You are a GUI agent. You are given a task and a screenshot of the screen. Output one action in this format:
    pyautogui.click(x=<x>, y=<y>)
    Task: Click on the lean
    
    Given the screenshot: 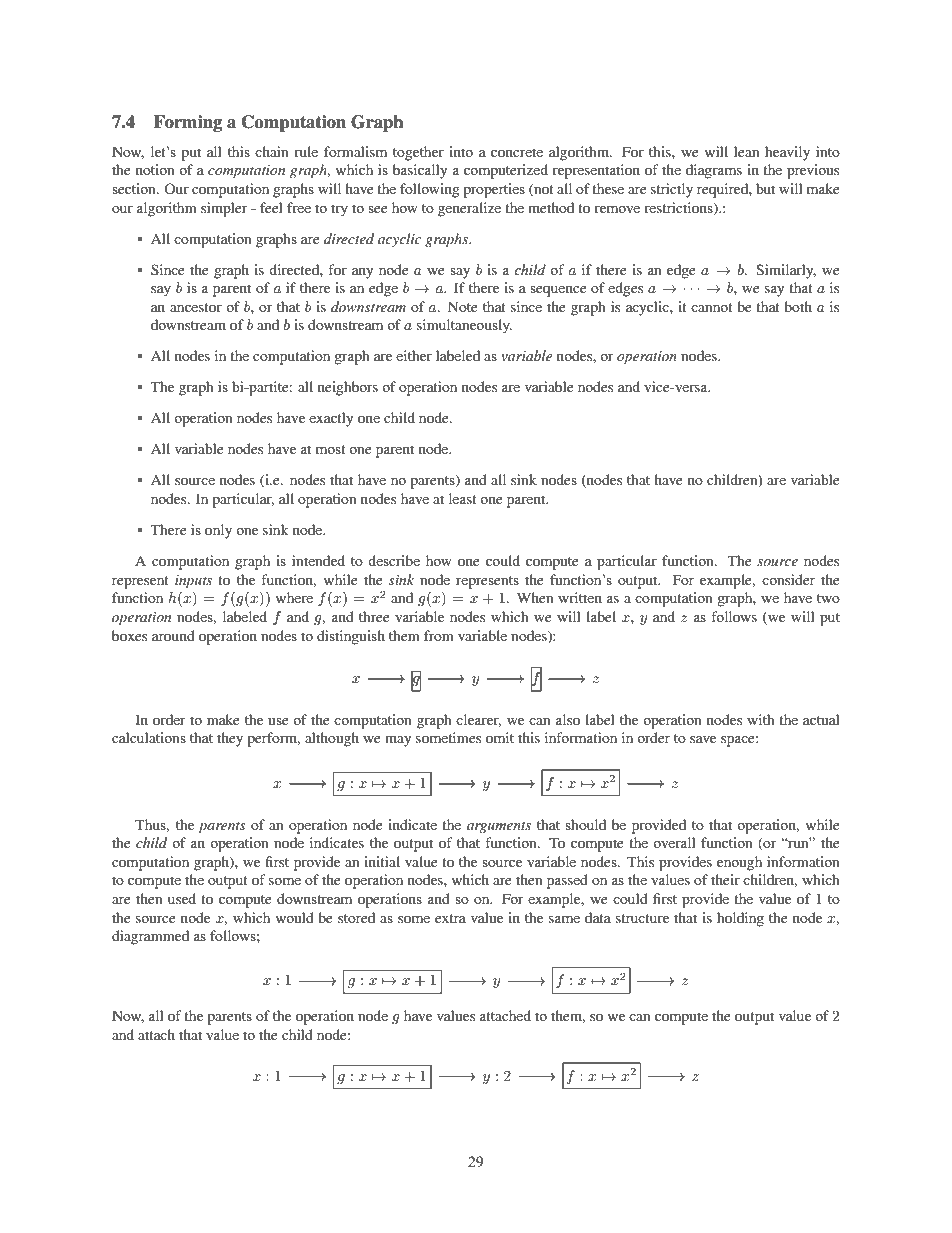 What is the action you would take?
    pyautogui.click(x=747, y=151)
